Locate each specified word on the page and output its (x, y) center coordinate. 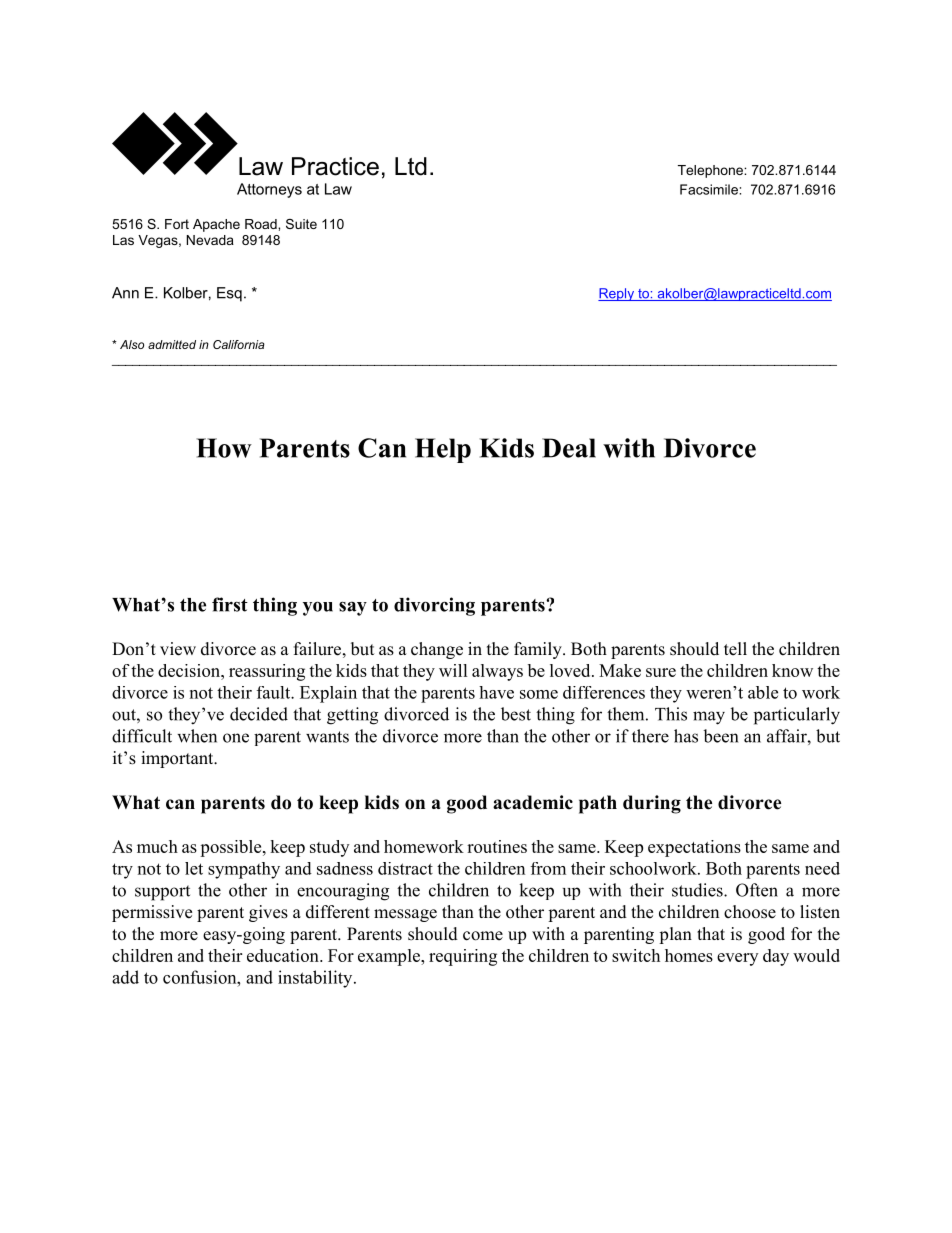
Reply (617, 294)
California (239, 344)
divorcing (434, 606)
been (720, 736)
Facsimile (710, 189)
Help (443, 450)
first (230, 604)
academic (533, 802)
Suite (301, 224)
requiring (463, 957)
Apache (216, 225)
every (737, 959)
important (178, 759)
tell (735, 649)
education (284, 955)
